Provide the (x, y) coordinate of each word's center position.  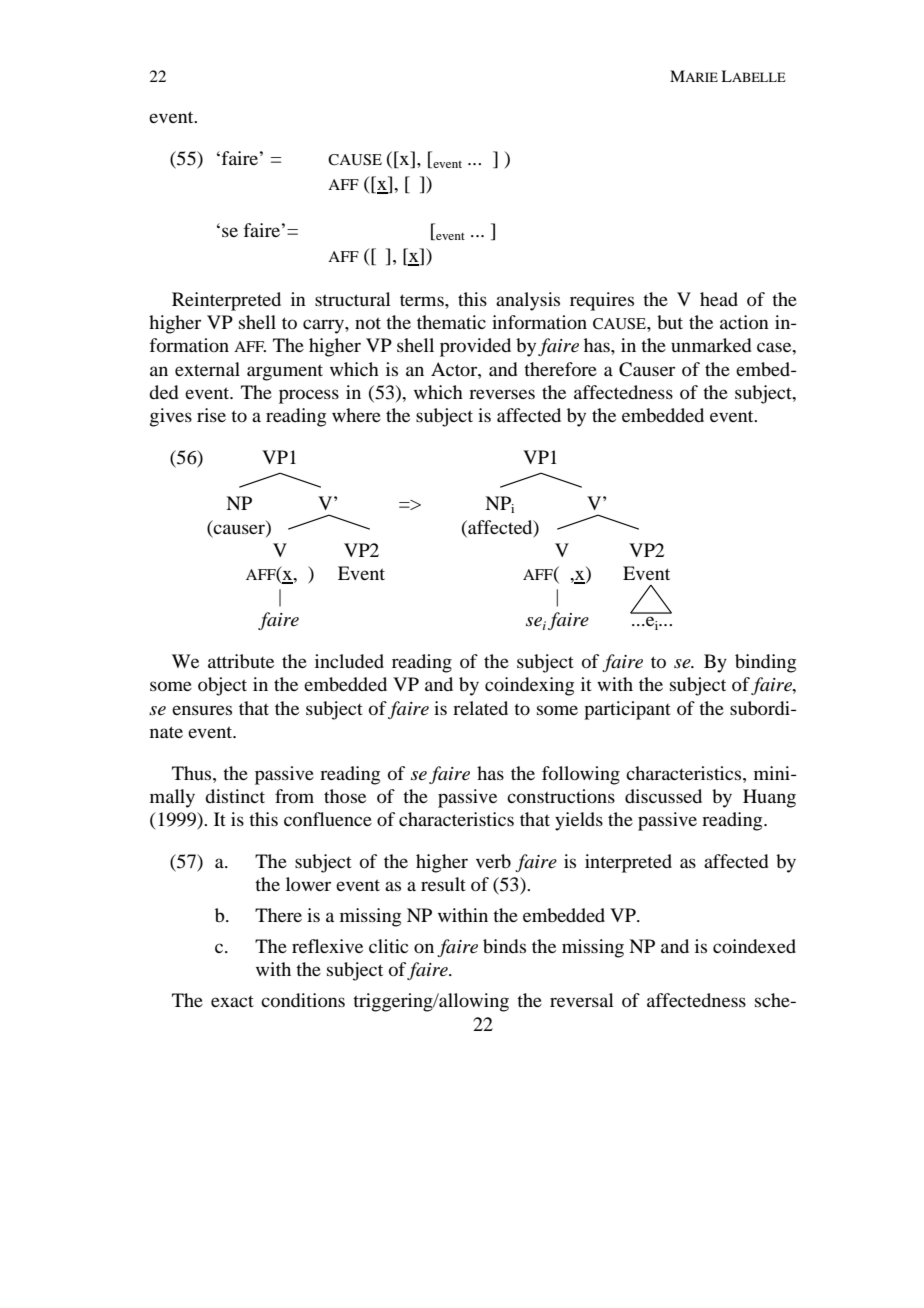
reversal (582, 1000)
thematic (451, 322)
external (207, 369)
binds (504, 946)
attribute (241, 661)
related (480, 708)
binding (765, 663)
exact (232, 1001)
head (719, 299)
